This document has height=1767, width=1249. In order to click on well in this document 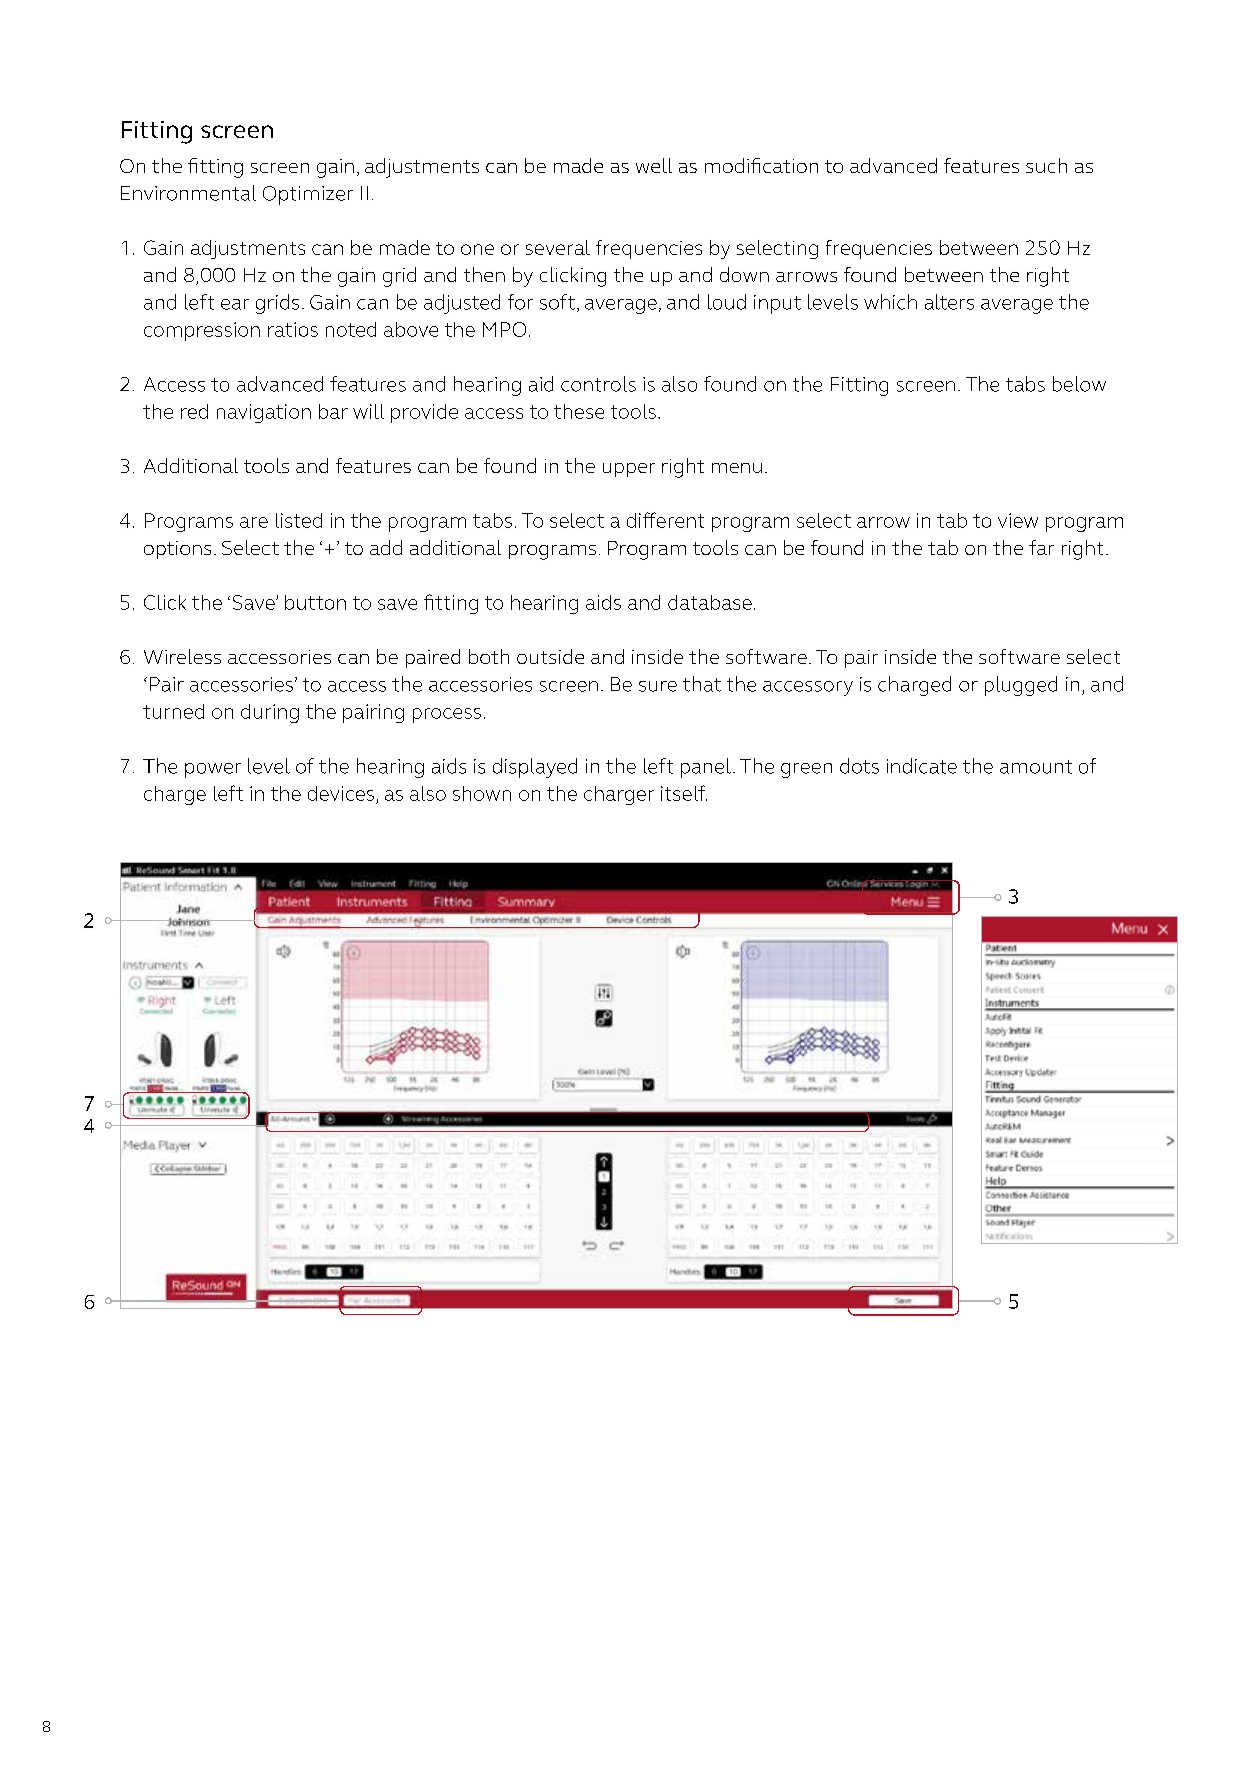, I will do `click(654, 165)`.
